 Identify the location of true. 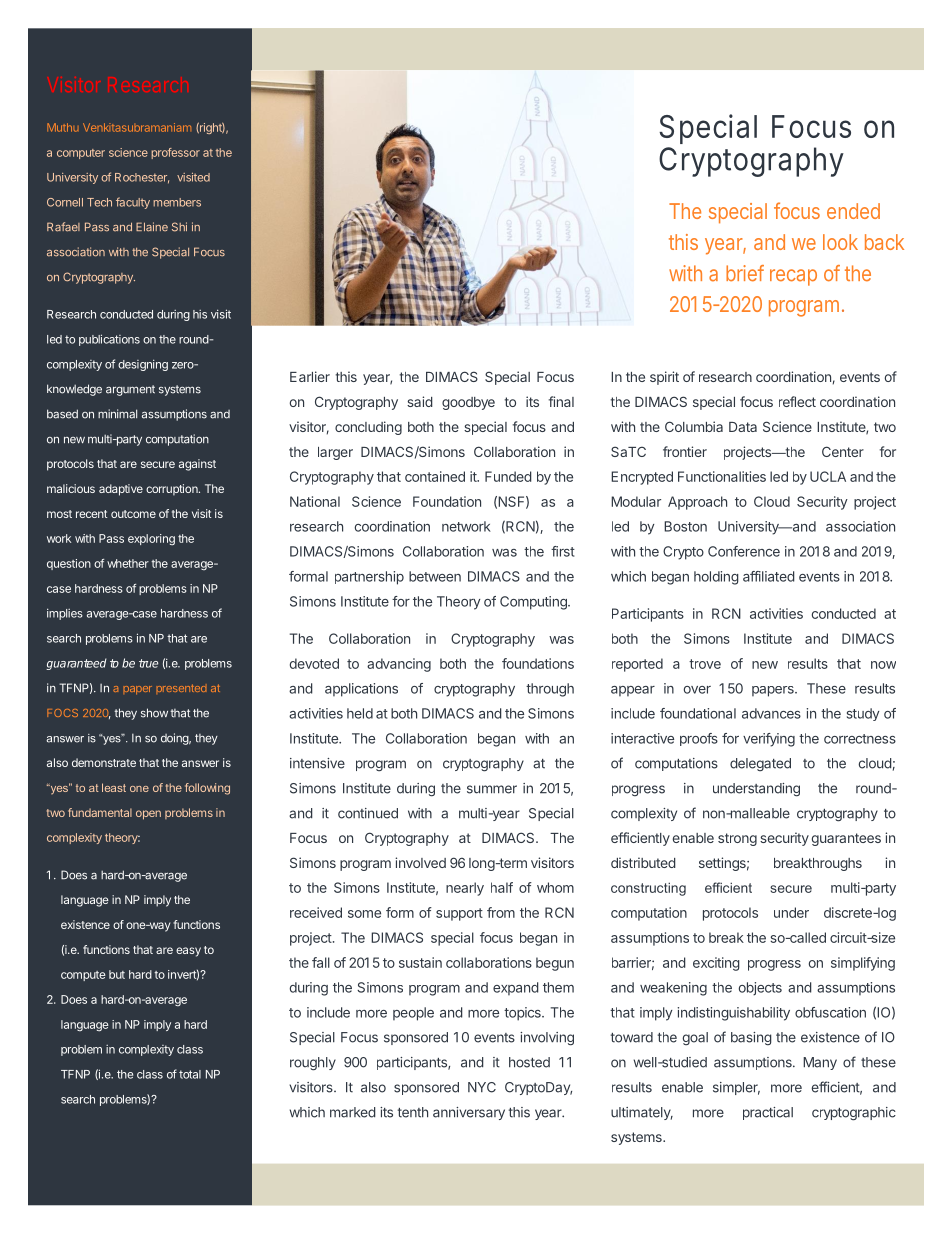
(148, 663).
